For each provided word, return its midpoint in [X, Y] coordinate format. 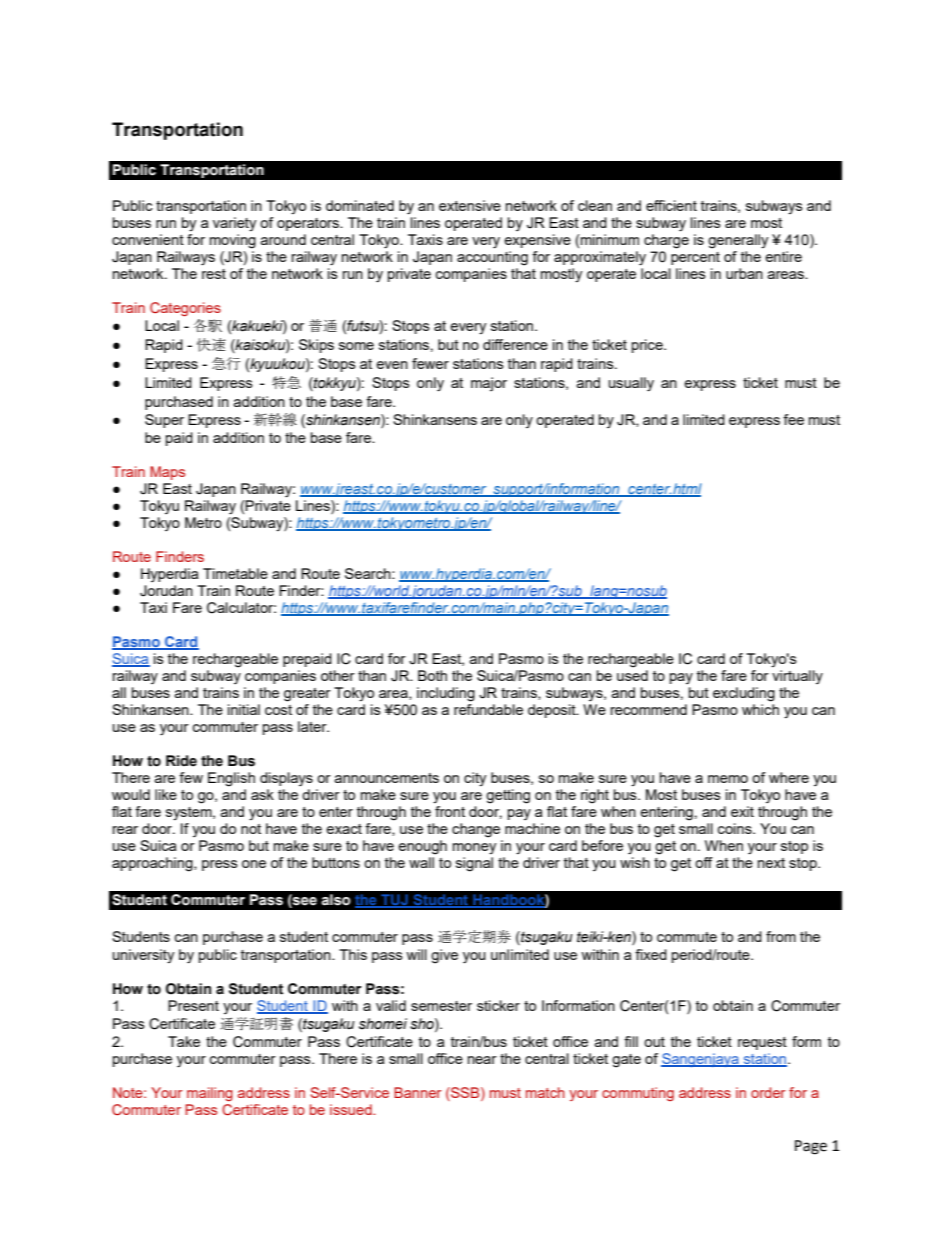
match [545, 1092]
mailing [210, 1094]
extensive [470, 205]
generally [738, 241]
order [768, 1092]
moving [233, 241]
